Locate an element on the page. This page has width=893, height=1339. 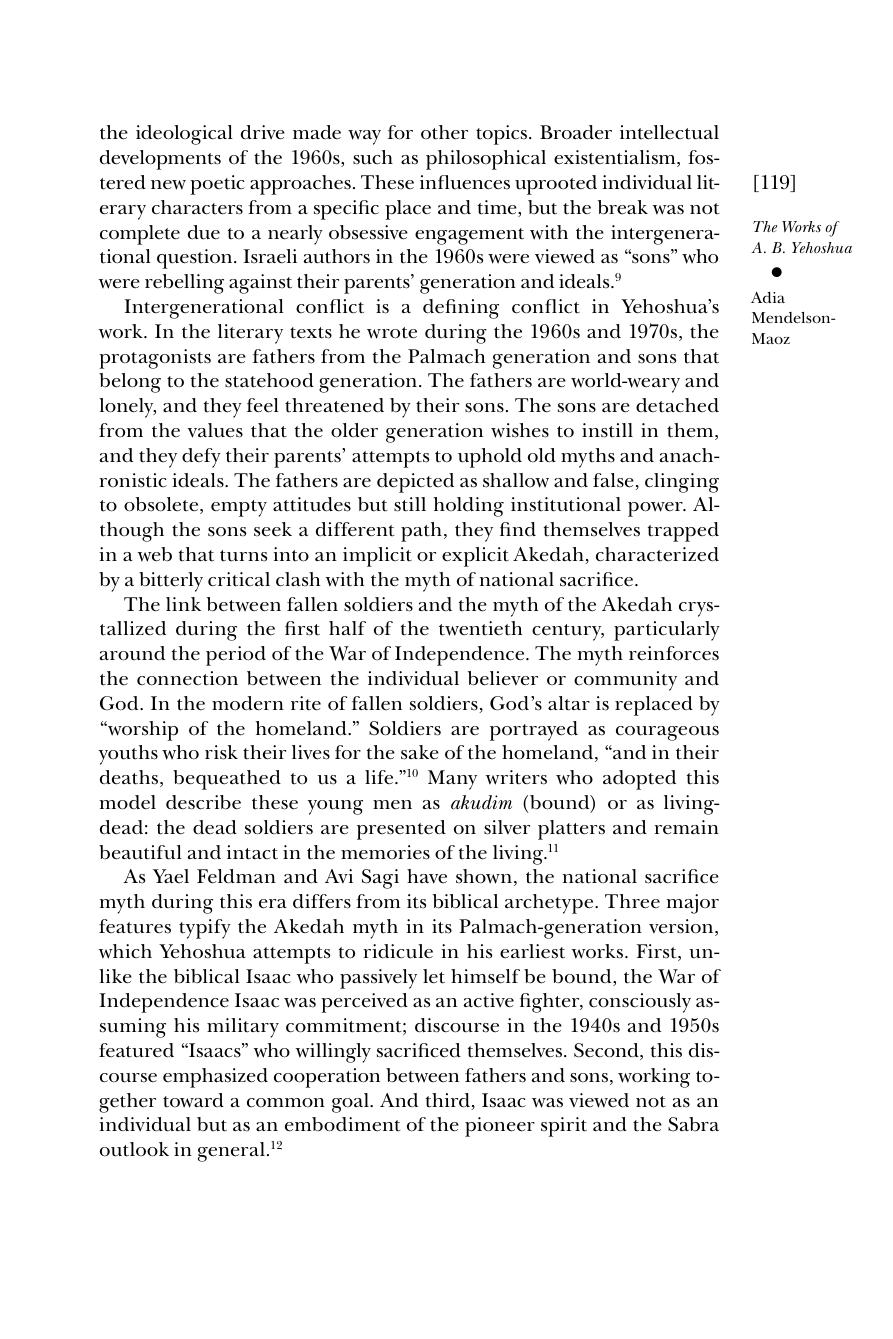
poetic is located at coordinates (217, 185).
